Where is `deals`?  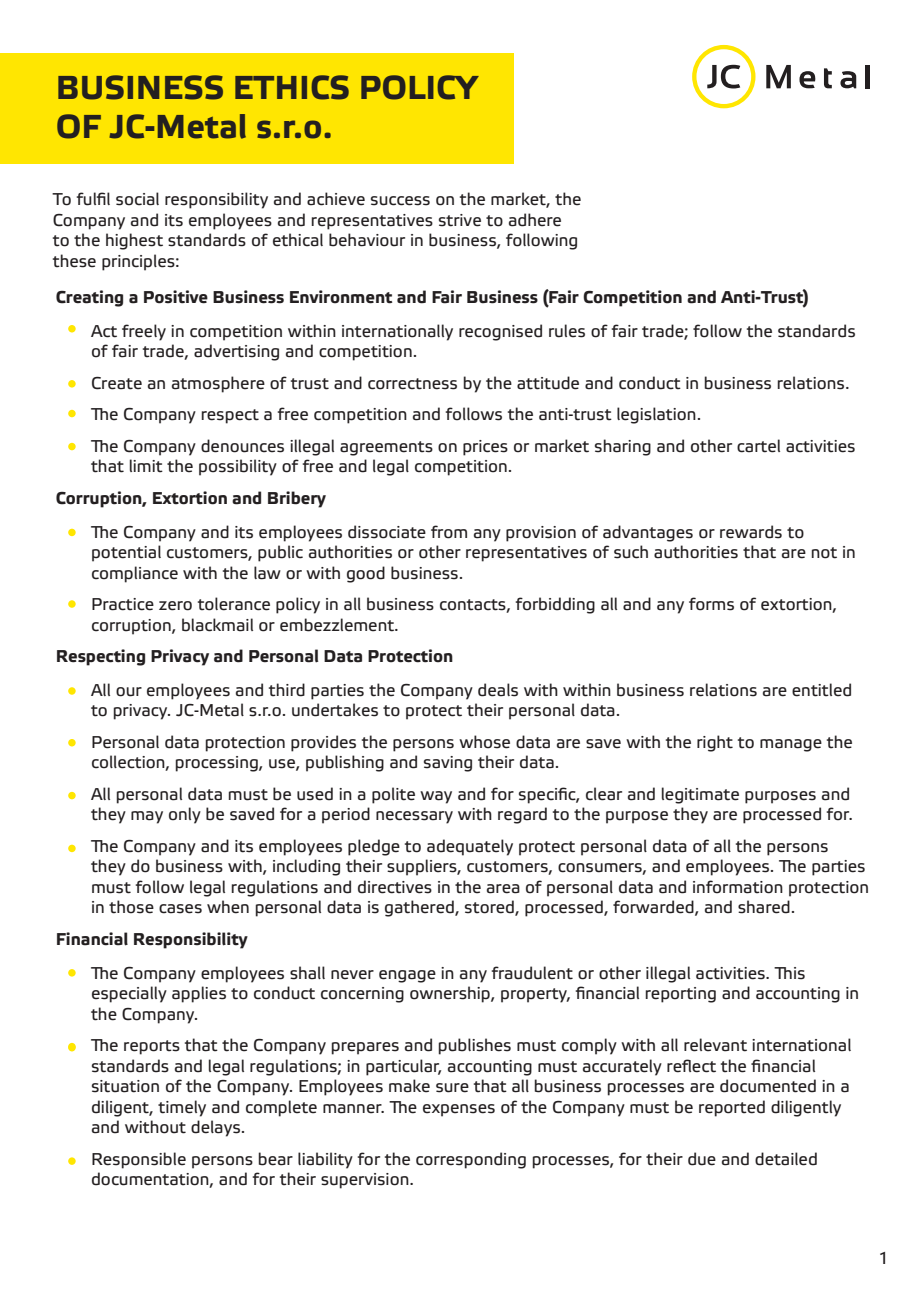 deals is located at coordinates (498, 690).
